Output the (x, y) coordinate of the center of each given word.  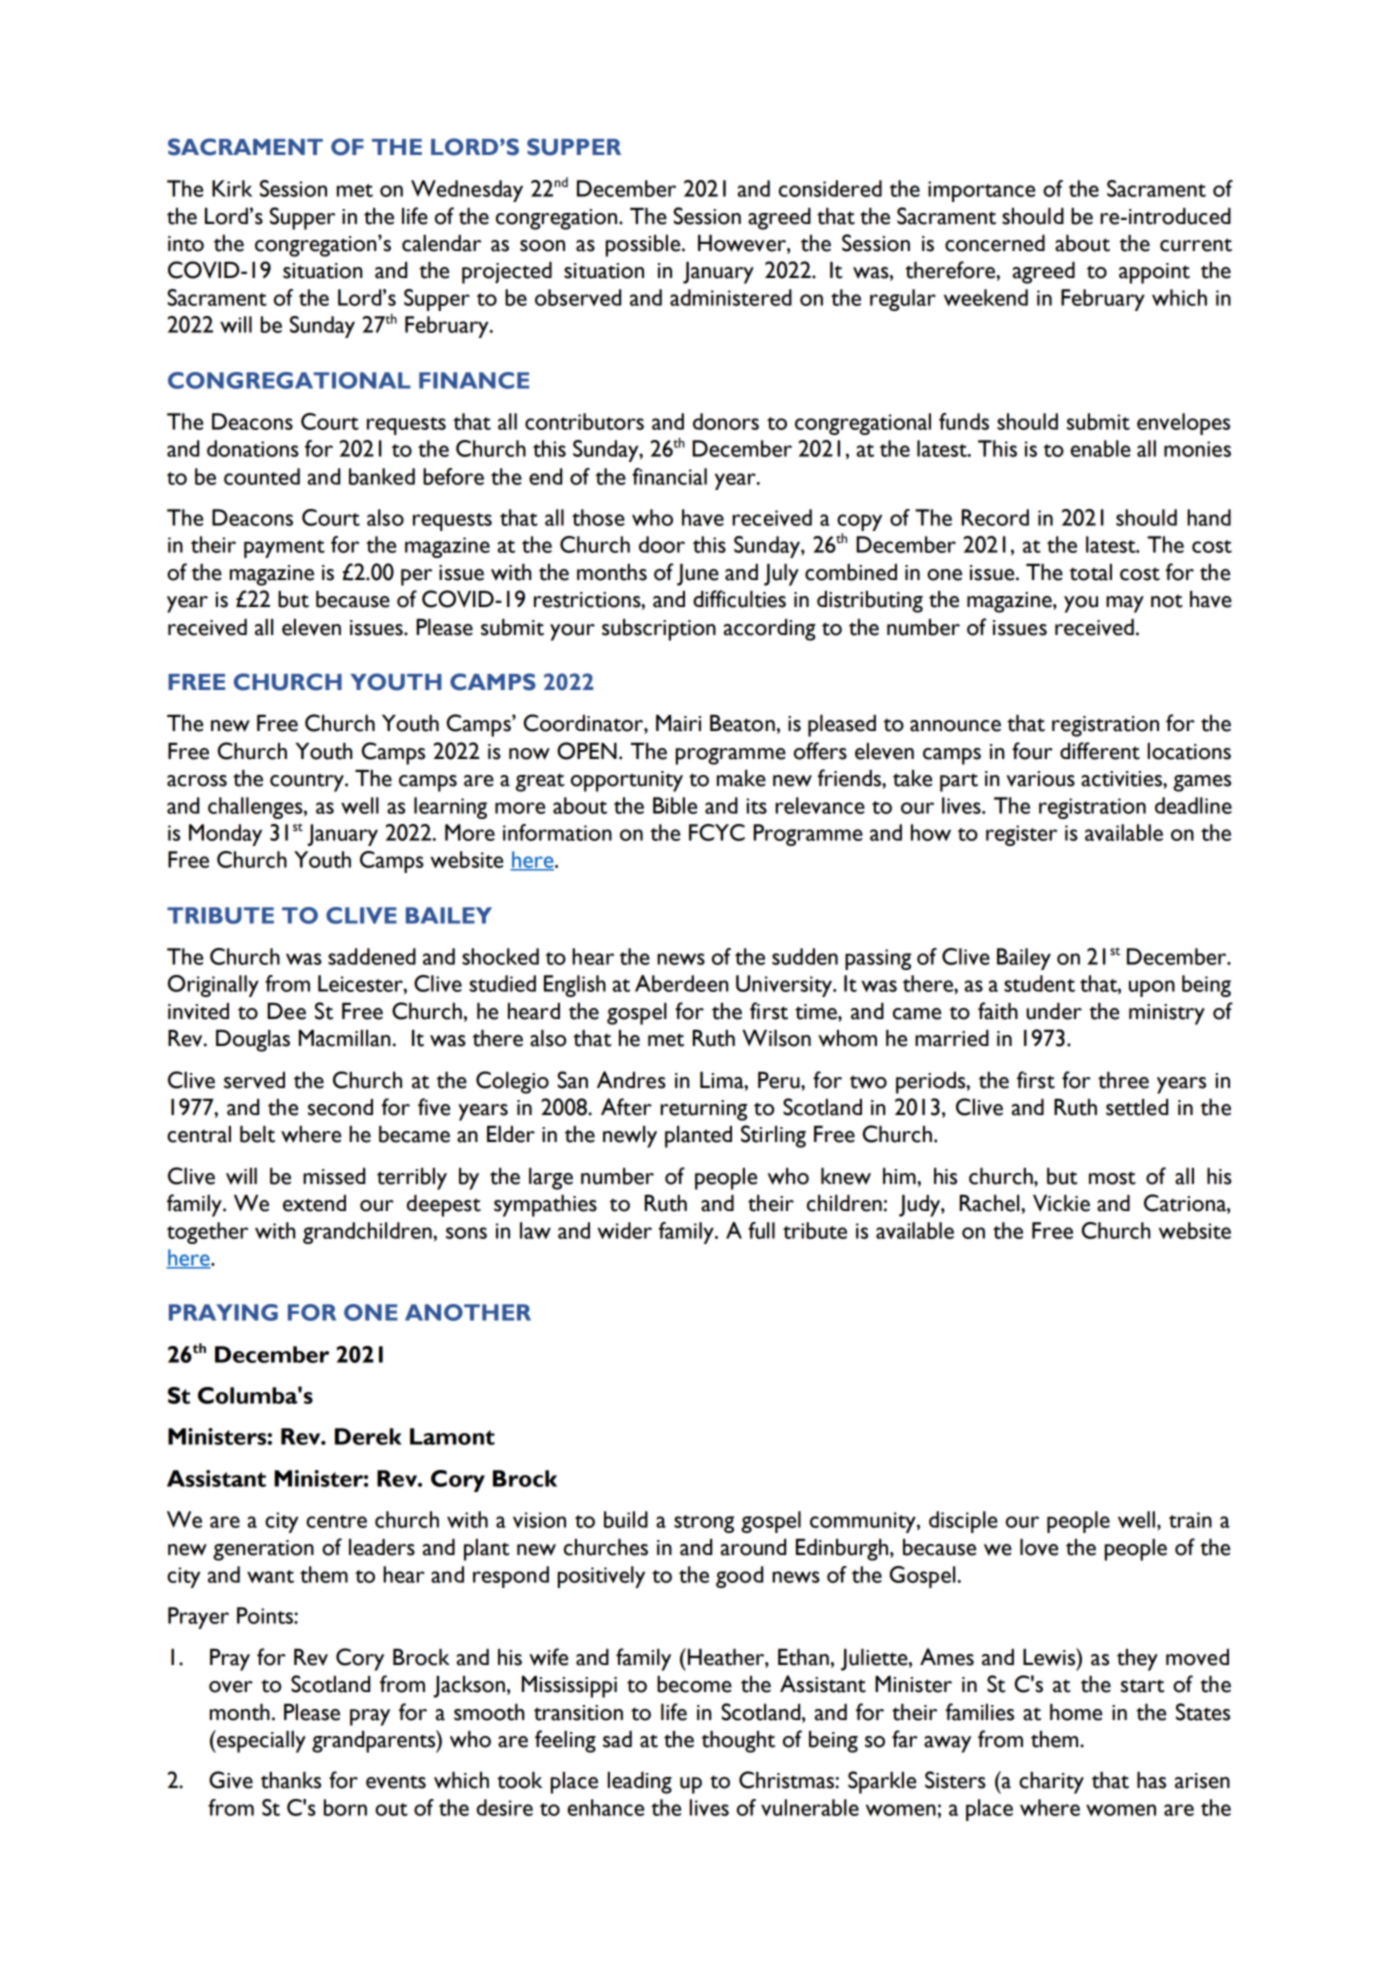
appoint (1154, 273)
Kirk (232, 188)
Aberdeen (681, 983)
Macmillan (344, 1038)
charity (1051, 1783)
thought (738, 1742)
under (1054, 1011)
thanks (291, 1780)
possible (644, 246)
